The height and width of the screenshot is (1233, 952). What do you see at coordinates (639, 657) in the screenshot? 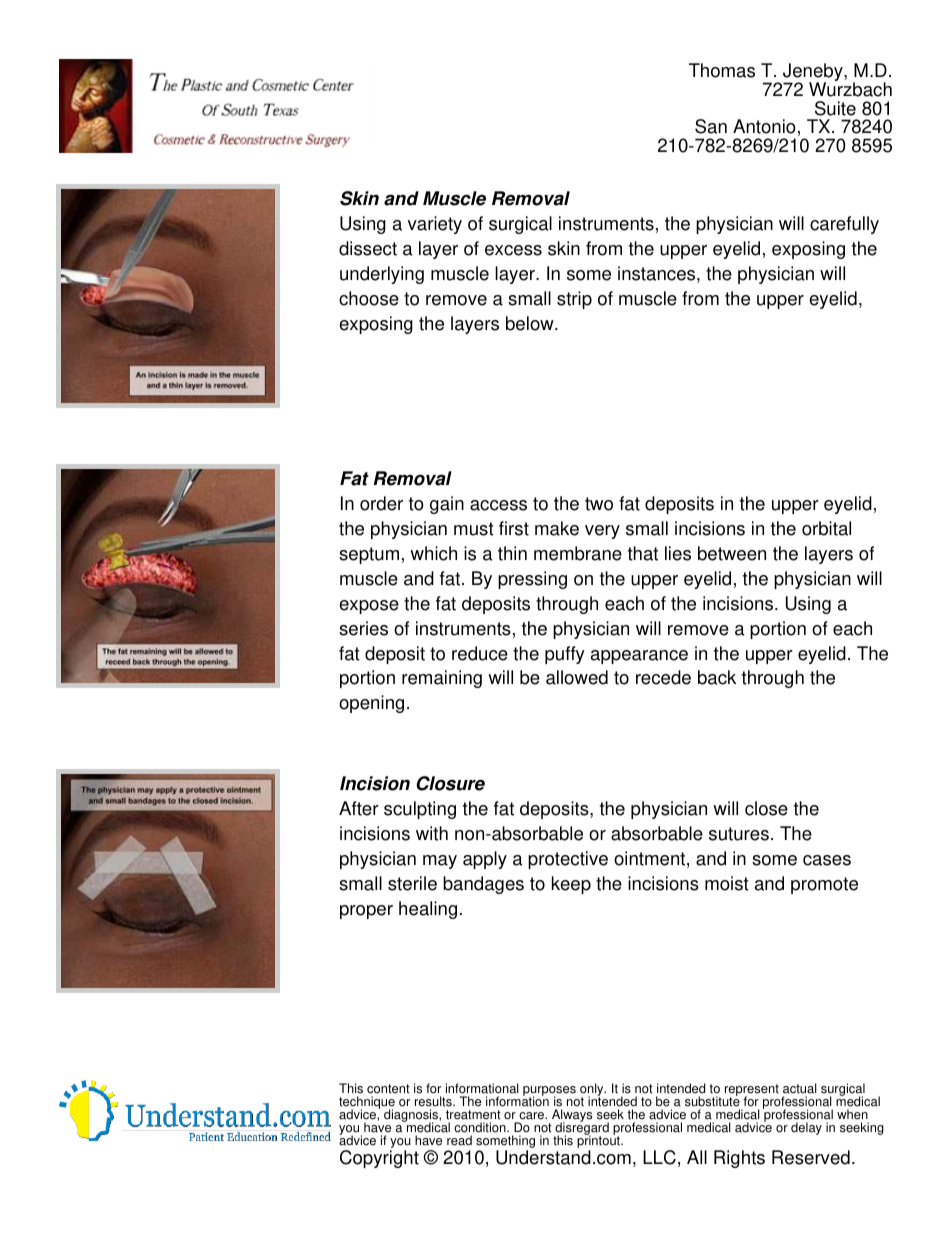
I see `appearance` at bounding box center [639, 657].
